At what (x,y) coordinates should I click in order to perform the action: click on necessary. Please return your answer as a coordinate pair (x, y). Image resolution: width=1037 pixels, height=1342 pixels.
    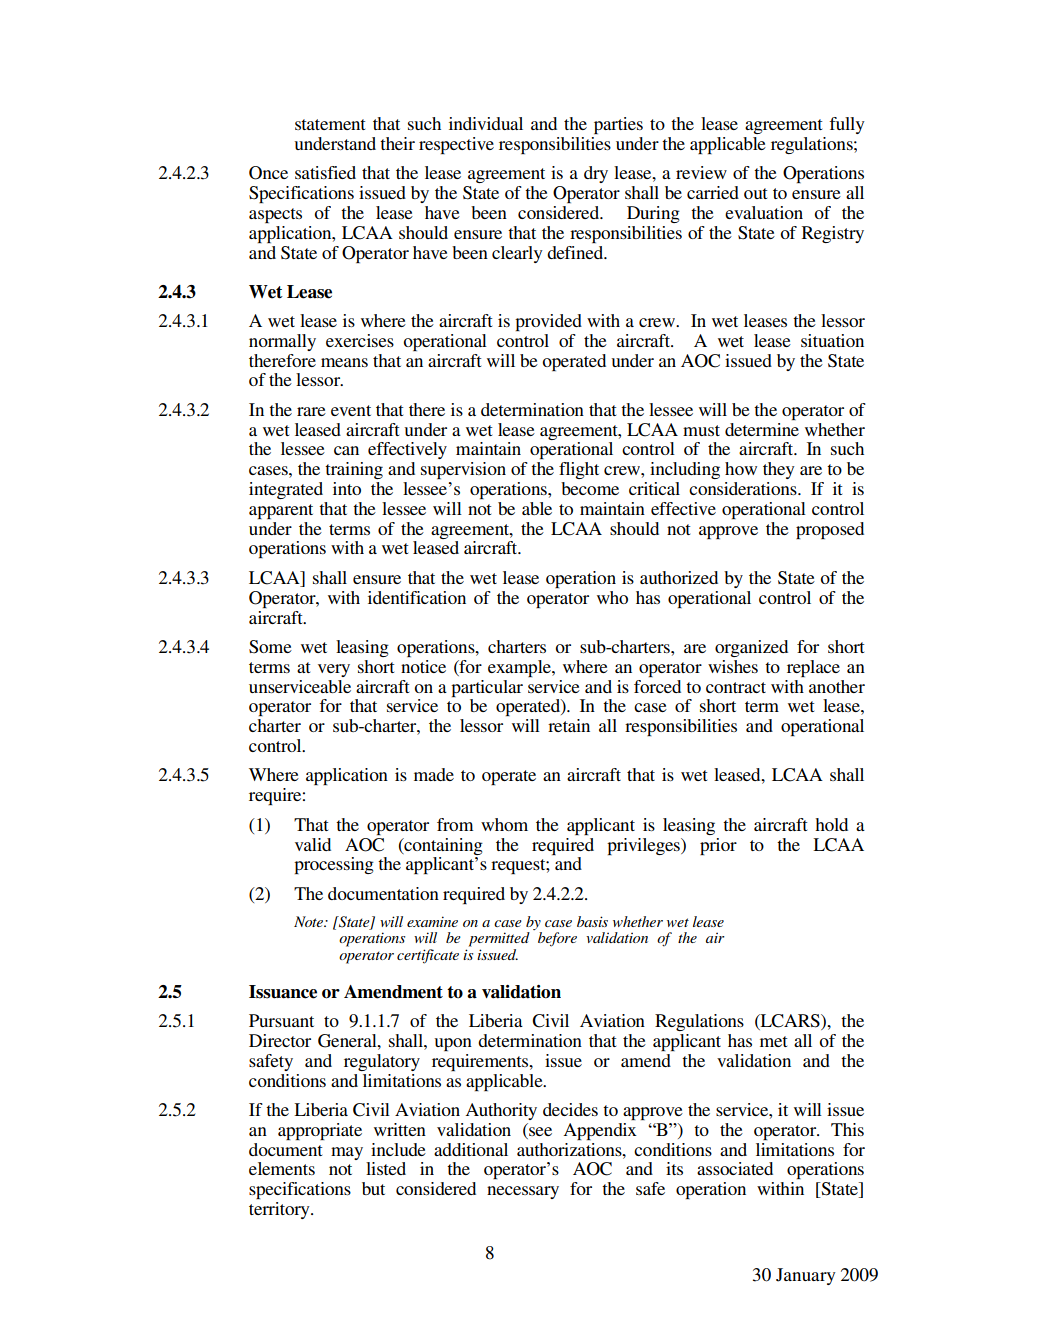
    Looking at the image, I should click on (523, 1192).
